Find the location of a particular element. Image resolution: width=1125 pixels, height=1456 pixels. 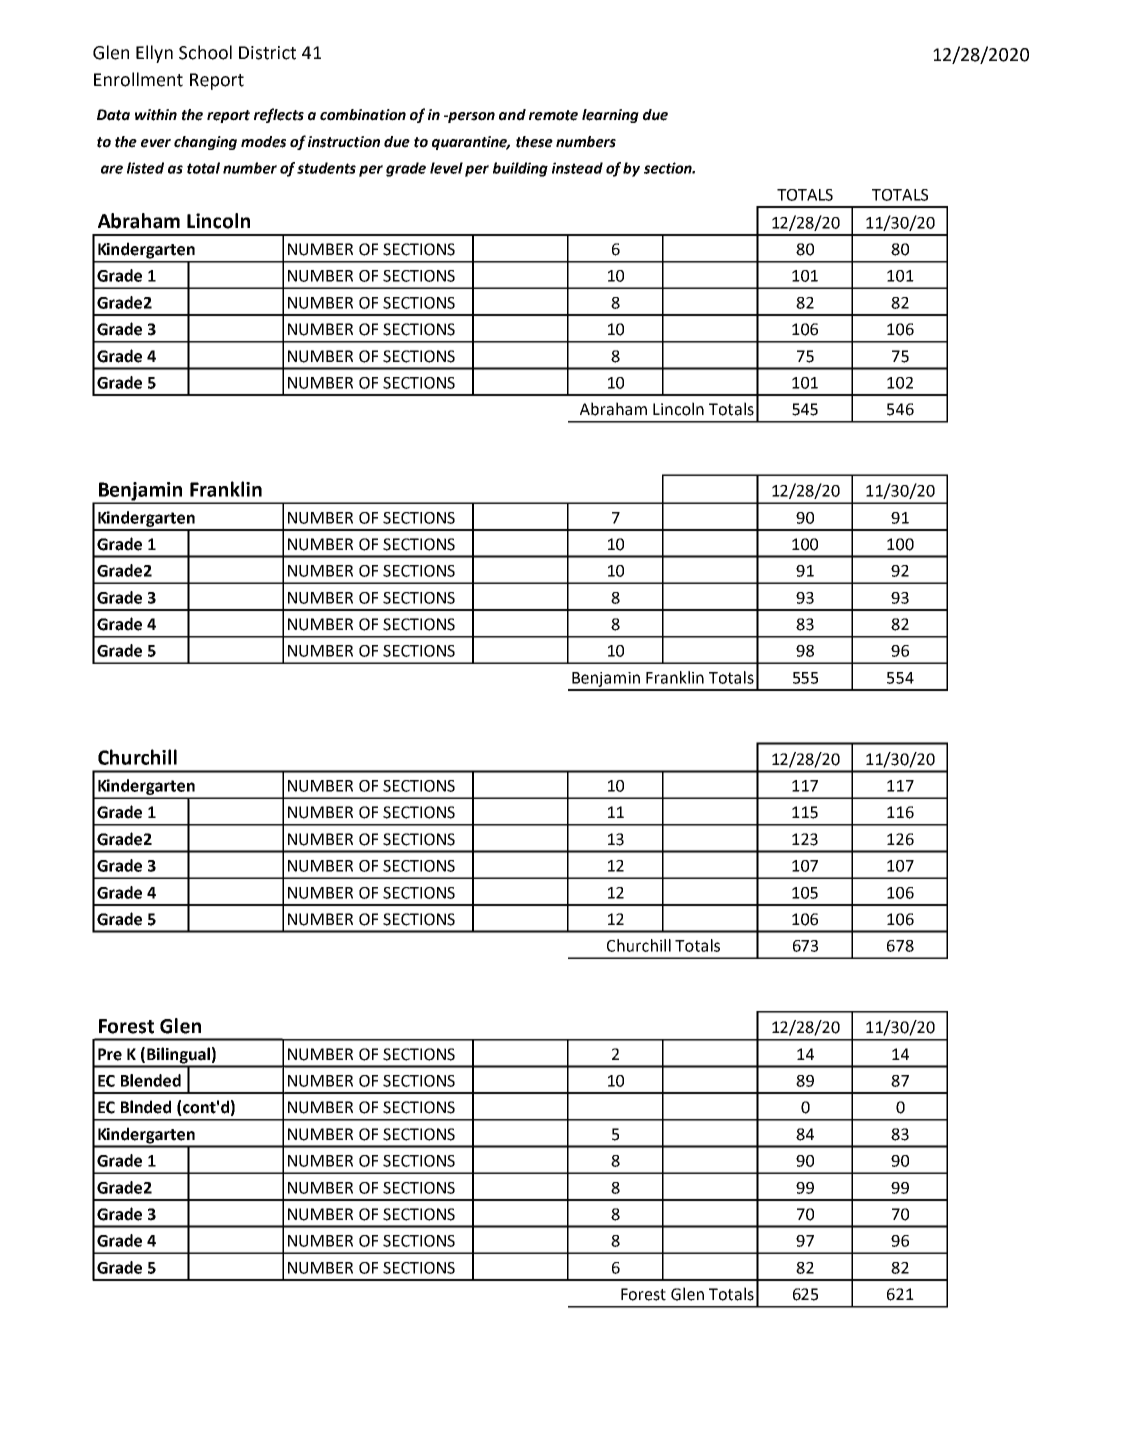

Enrollment is located at coordinates (138, 79).
